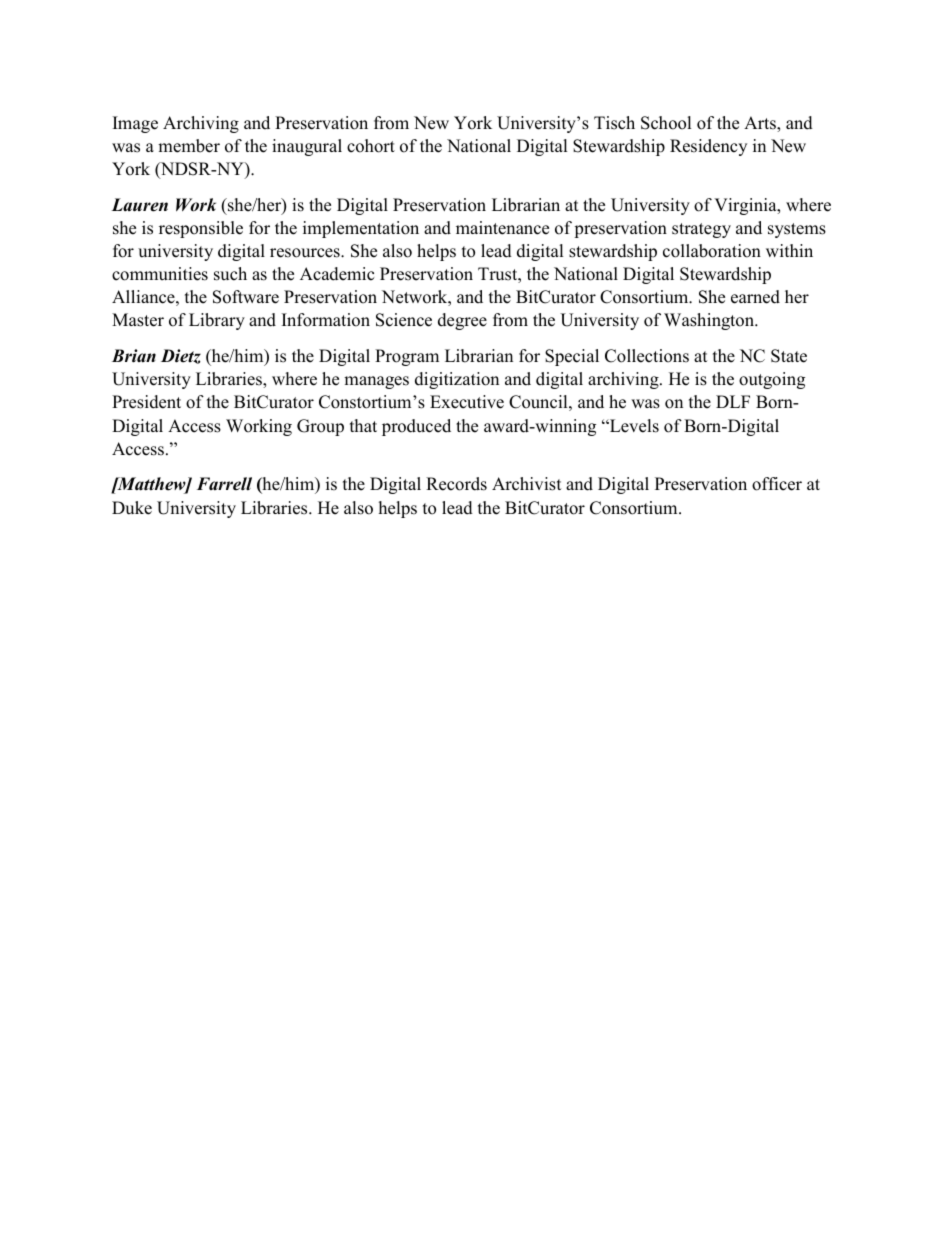 The image size is (952, 1233). Describe the element at coordinates (708, 147) in the screenshot. I see `Residency` at that location.
